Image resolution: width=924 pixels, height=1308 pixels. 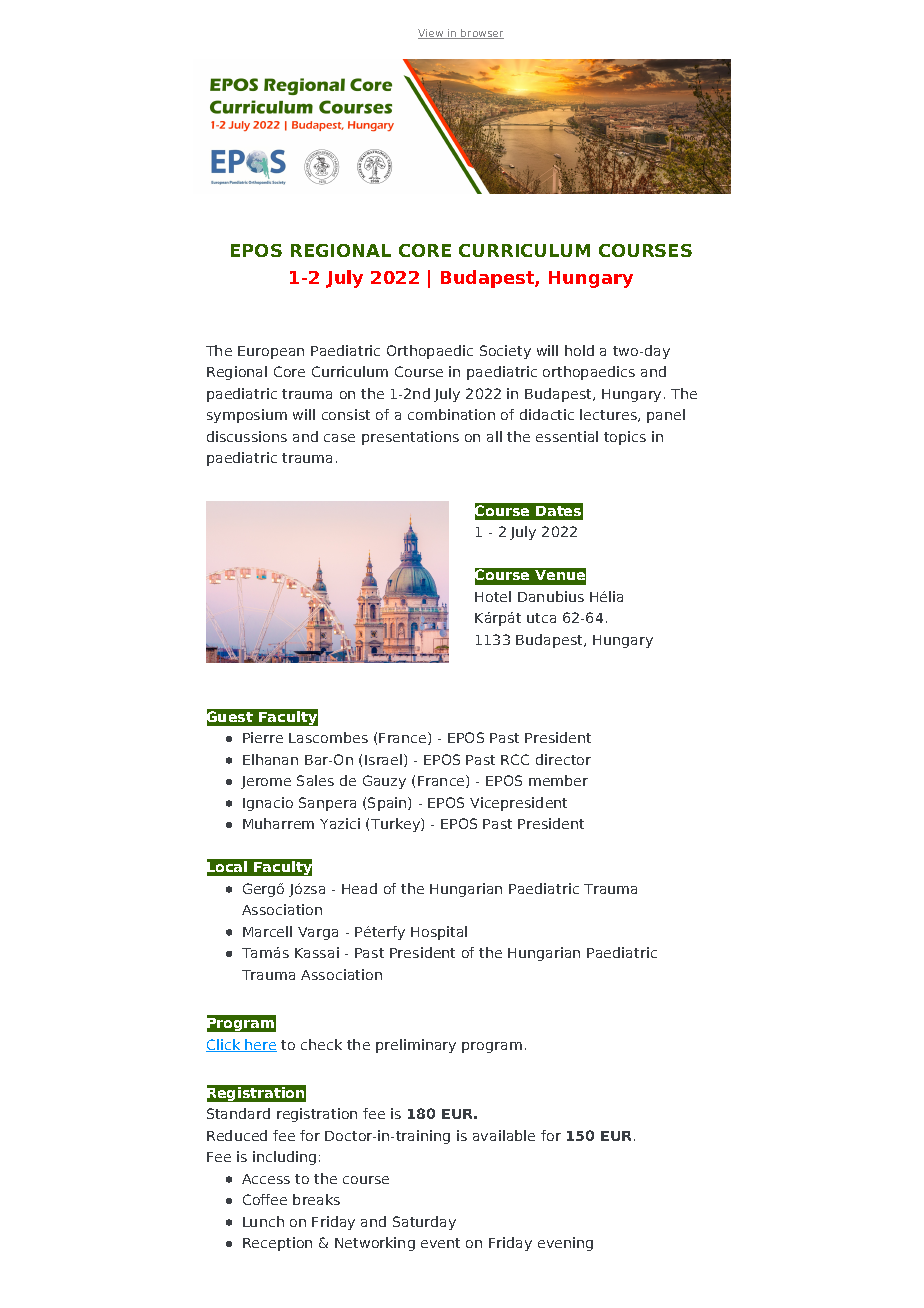 What do you see at coordinates (265, 1199) in the page?
I see `Coffee` at bounding box center [265, 1199].
